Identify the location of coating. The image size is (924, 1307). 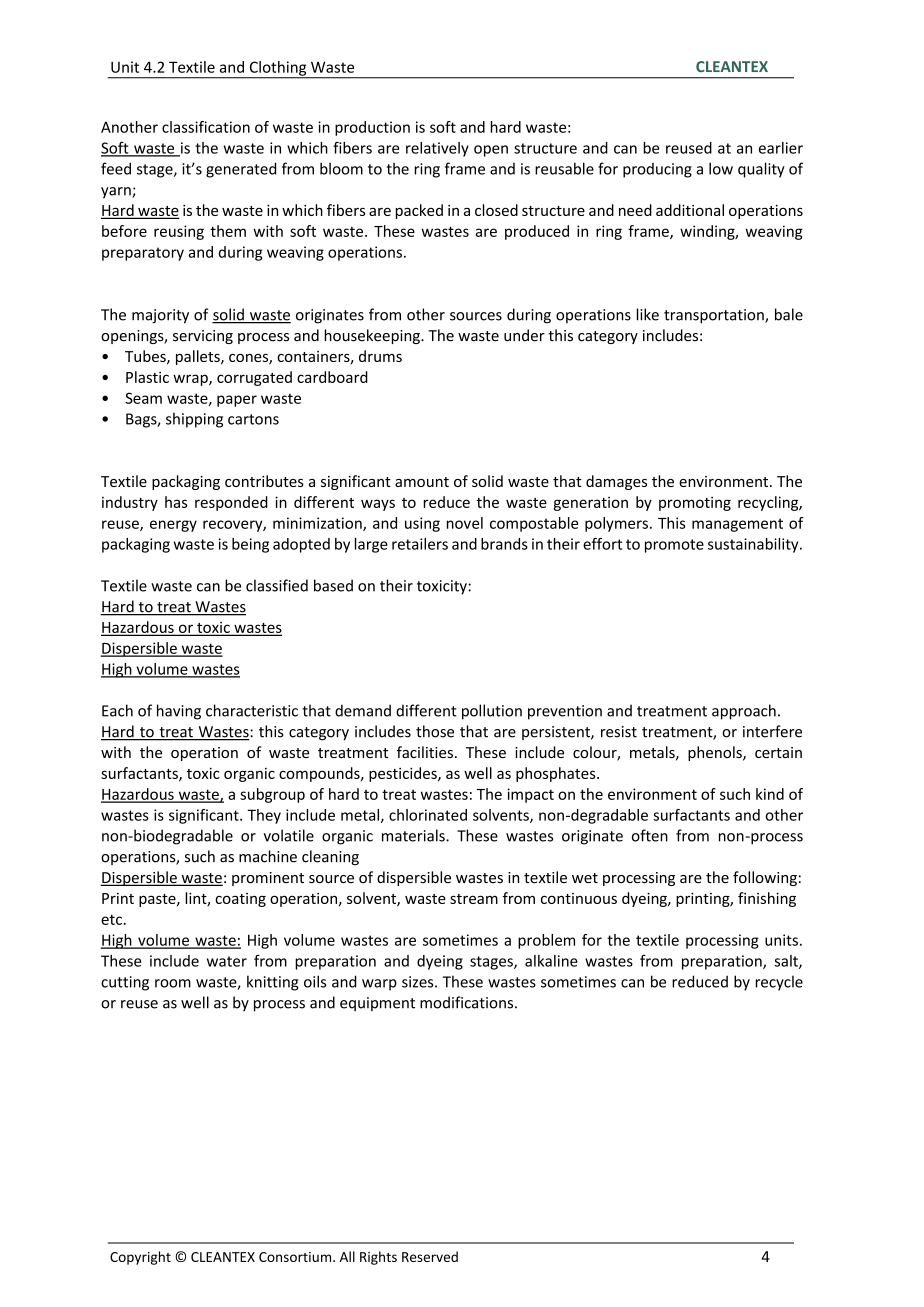
(240, 900).
